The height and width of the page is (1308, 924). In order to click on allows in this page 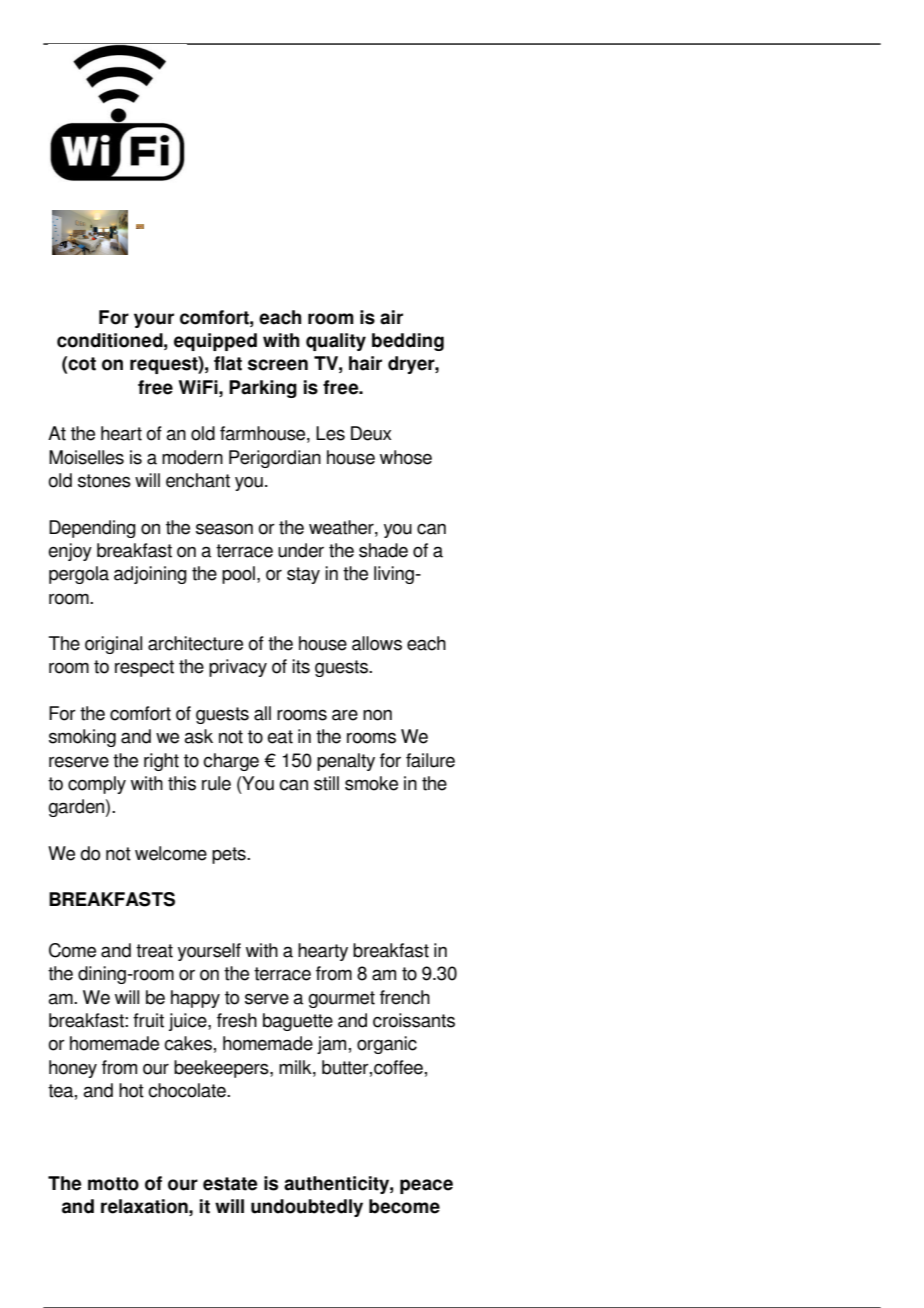, I will do `click(377, 643)`.
